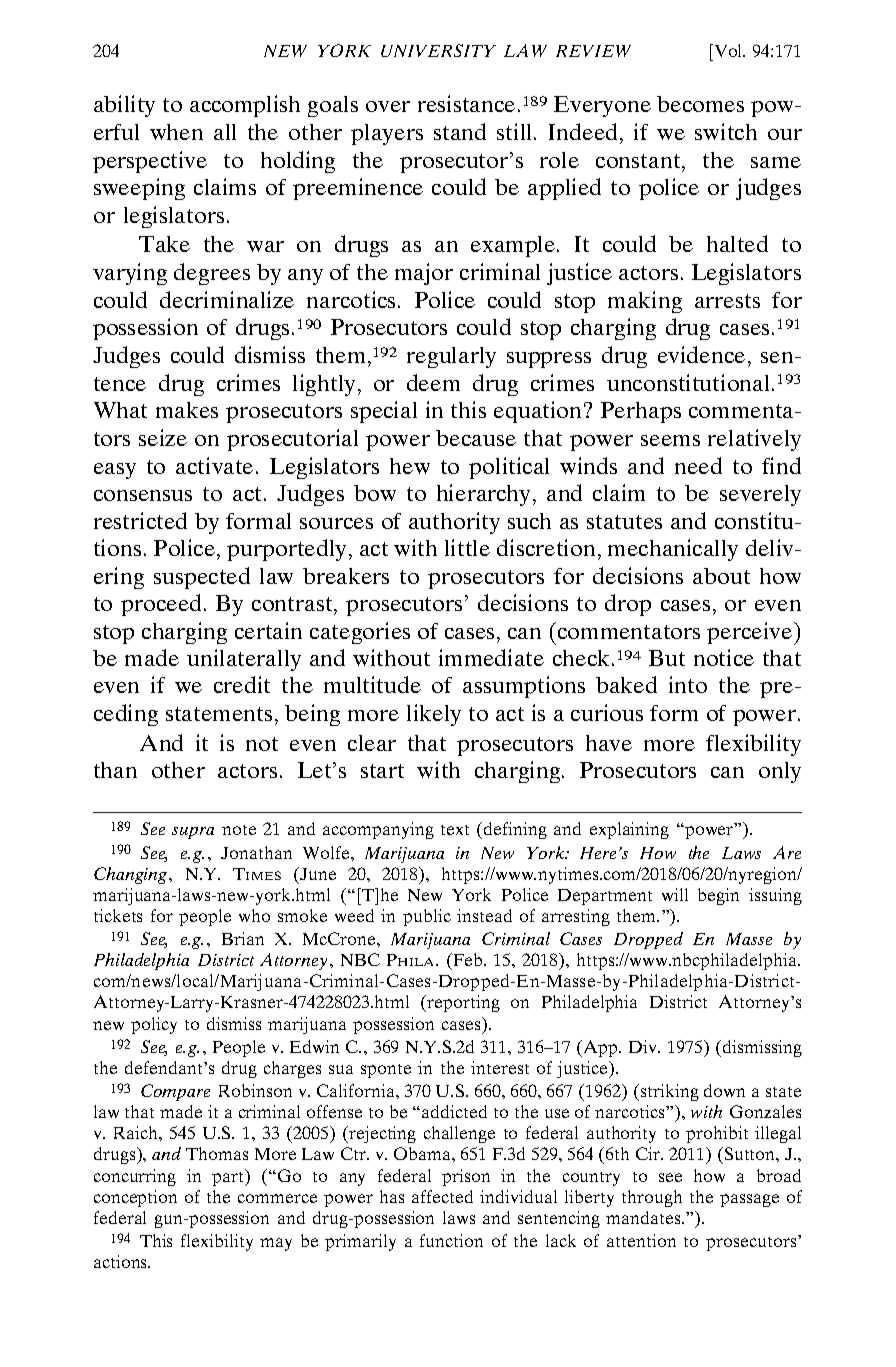 The height and width of the document is (1367, 896). I want to click on immediate, so click(491, 657).
